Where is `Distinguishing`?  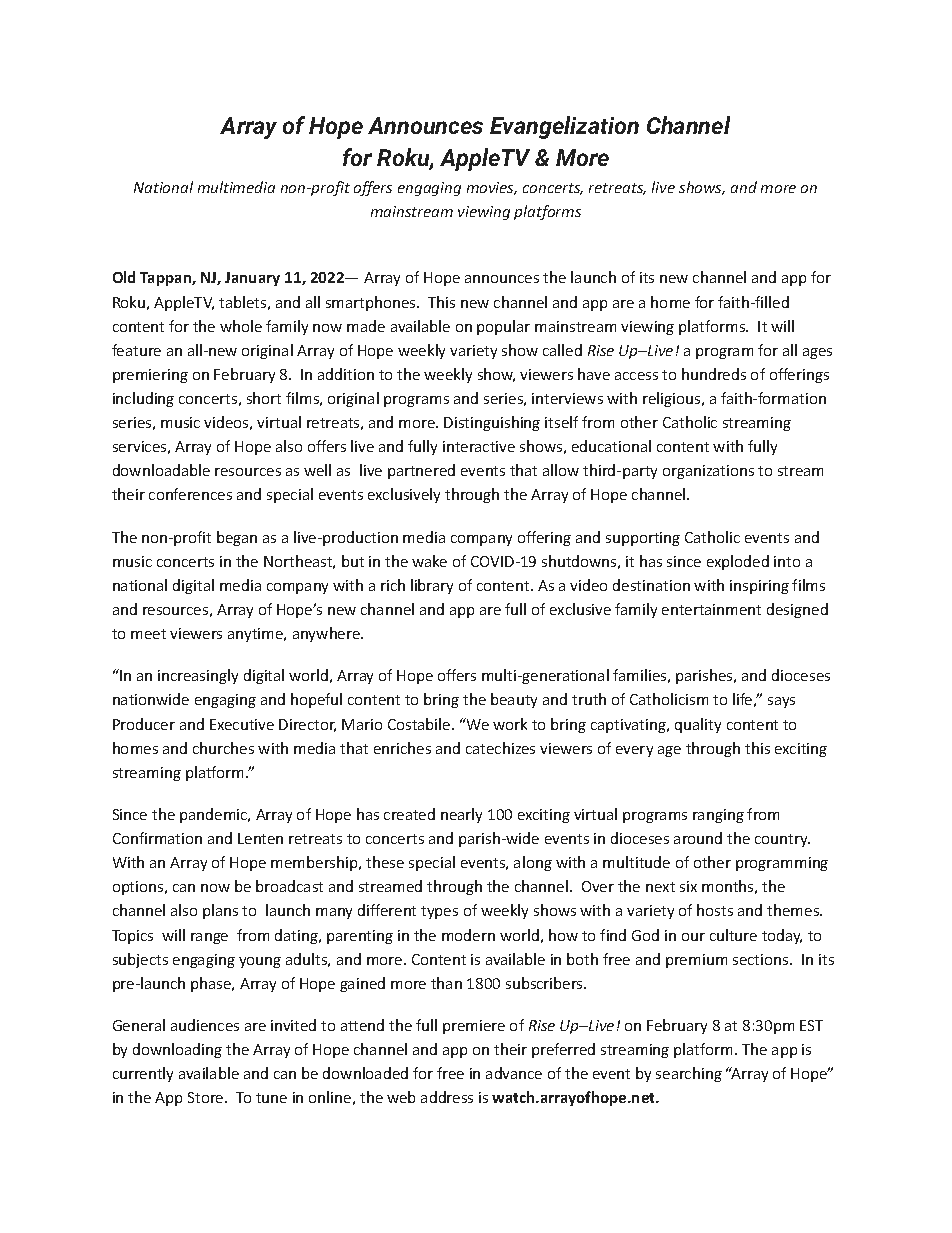
Distinguishing is located at coordinates (492, 423).
